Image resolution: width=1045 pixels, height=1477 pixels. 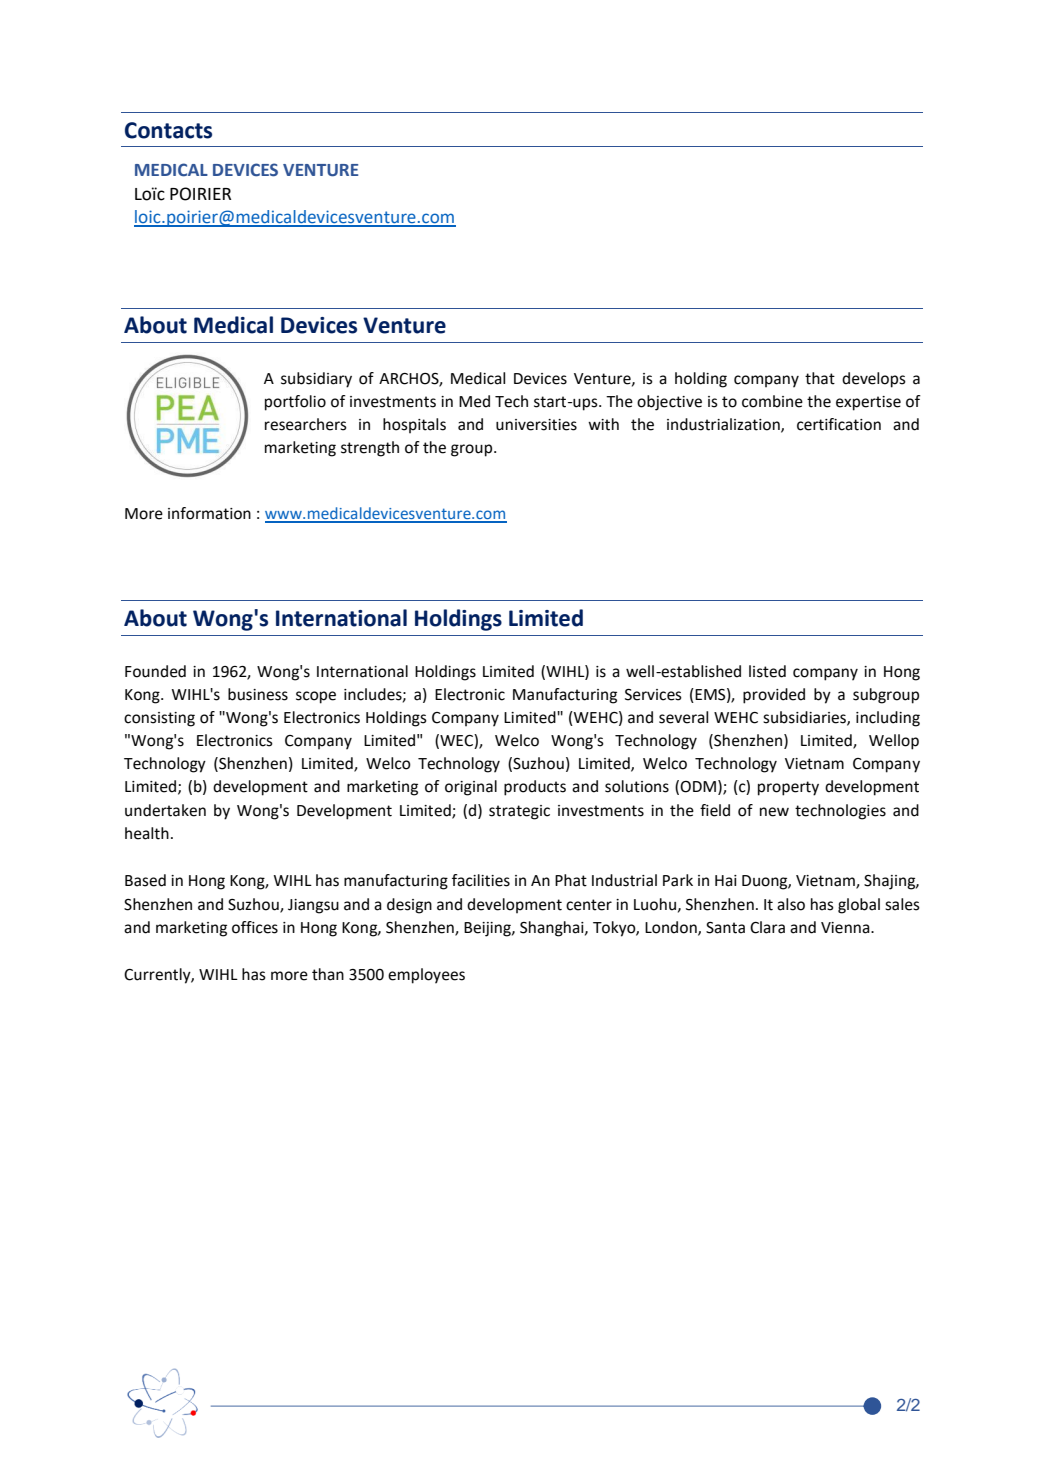 I want to click on certification, so click(x=839, y=424).
